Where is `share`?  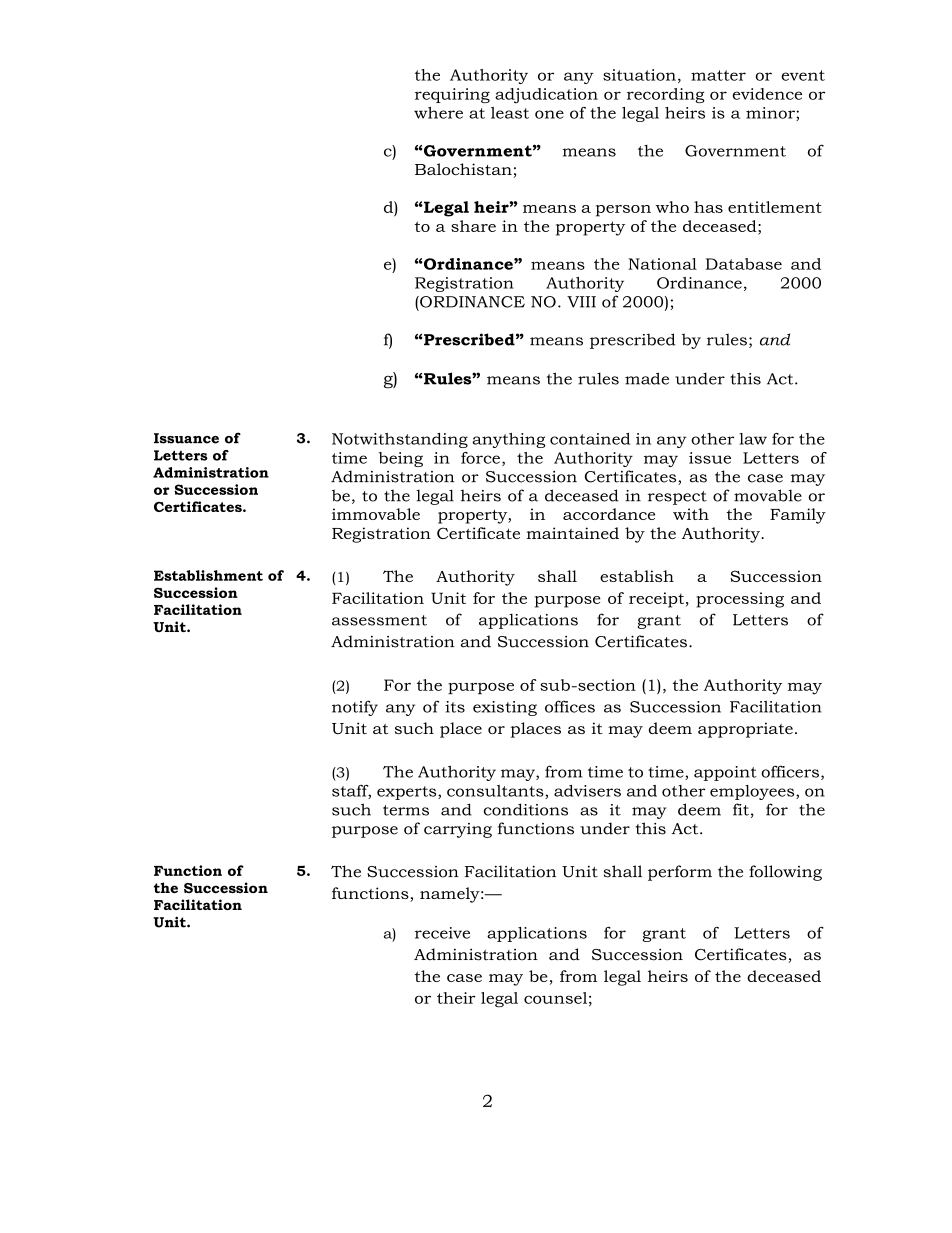
share is located at coordinates (473, 226).
